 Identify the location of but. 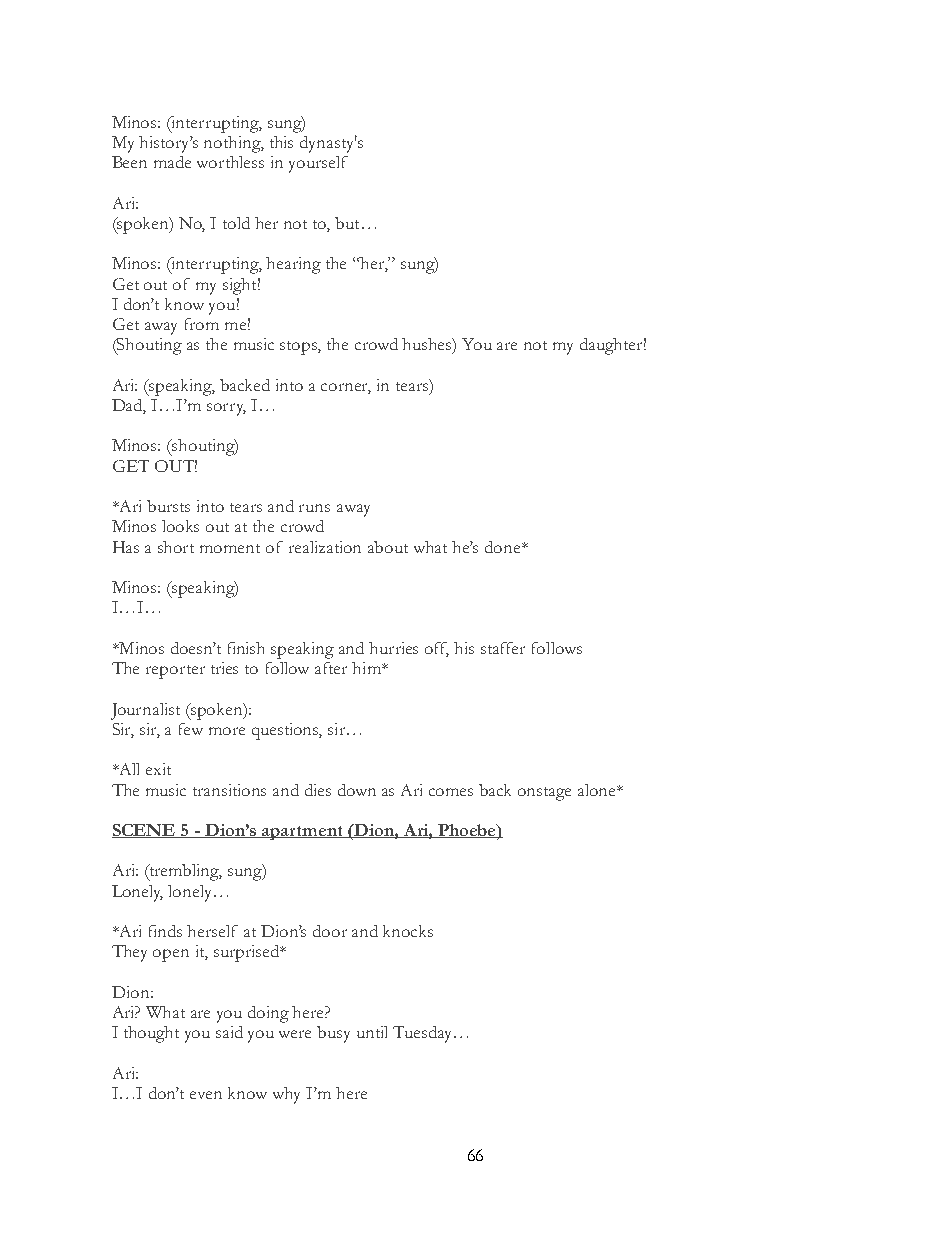
(347, 223).
